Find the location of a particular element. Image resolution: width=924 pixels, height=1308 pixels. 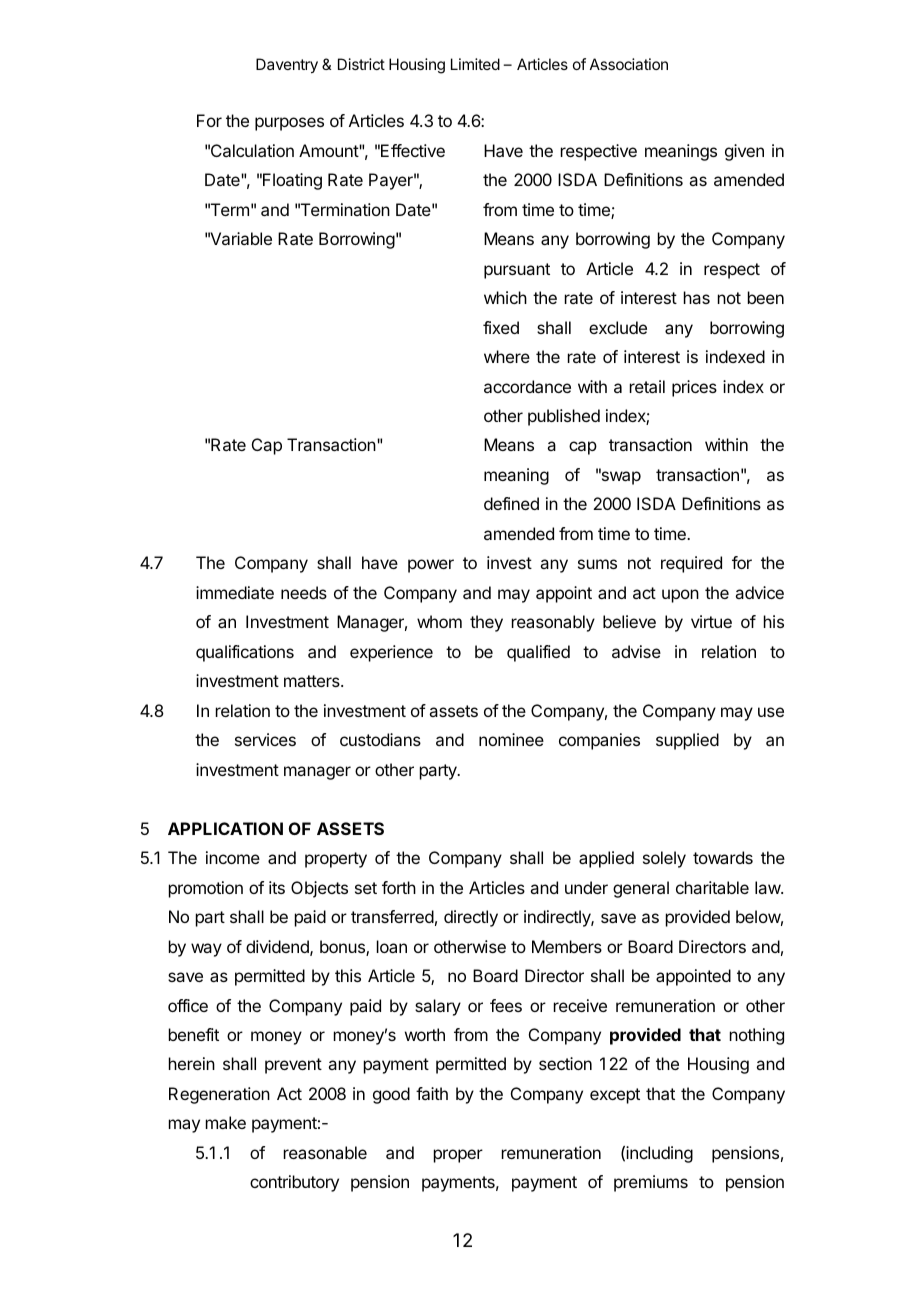

purposes is located at coordinates (289, 124).
